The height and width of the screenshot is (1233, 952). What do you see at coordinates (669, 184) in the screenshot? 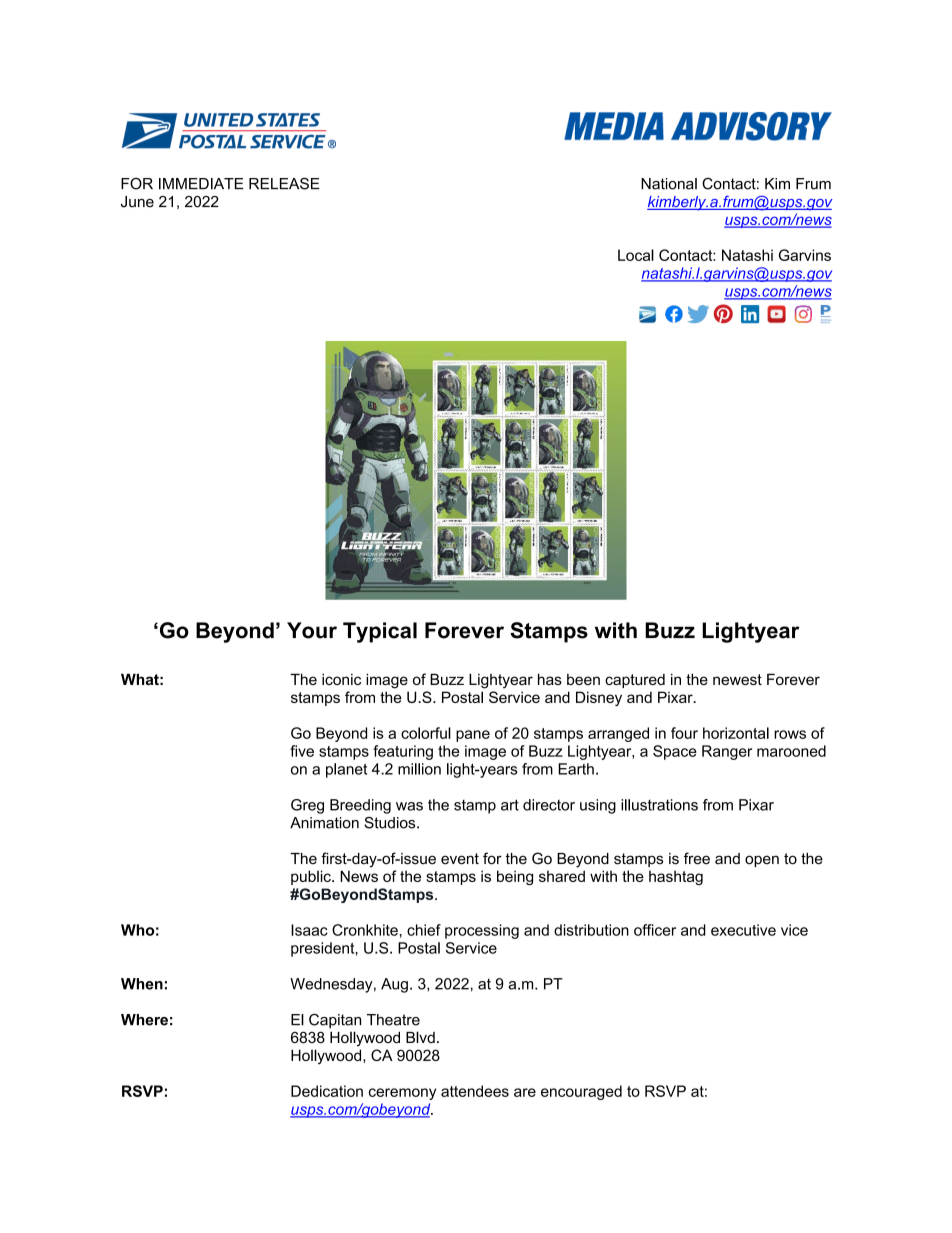
I see `National` at bounding box center [669, 184].
